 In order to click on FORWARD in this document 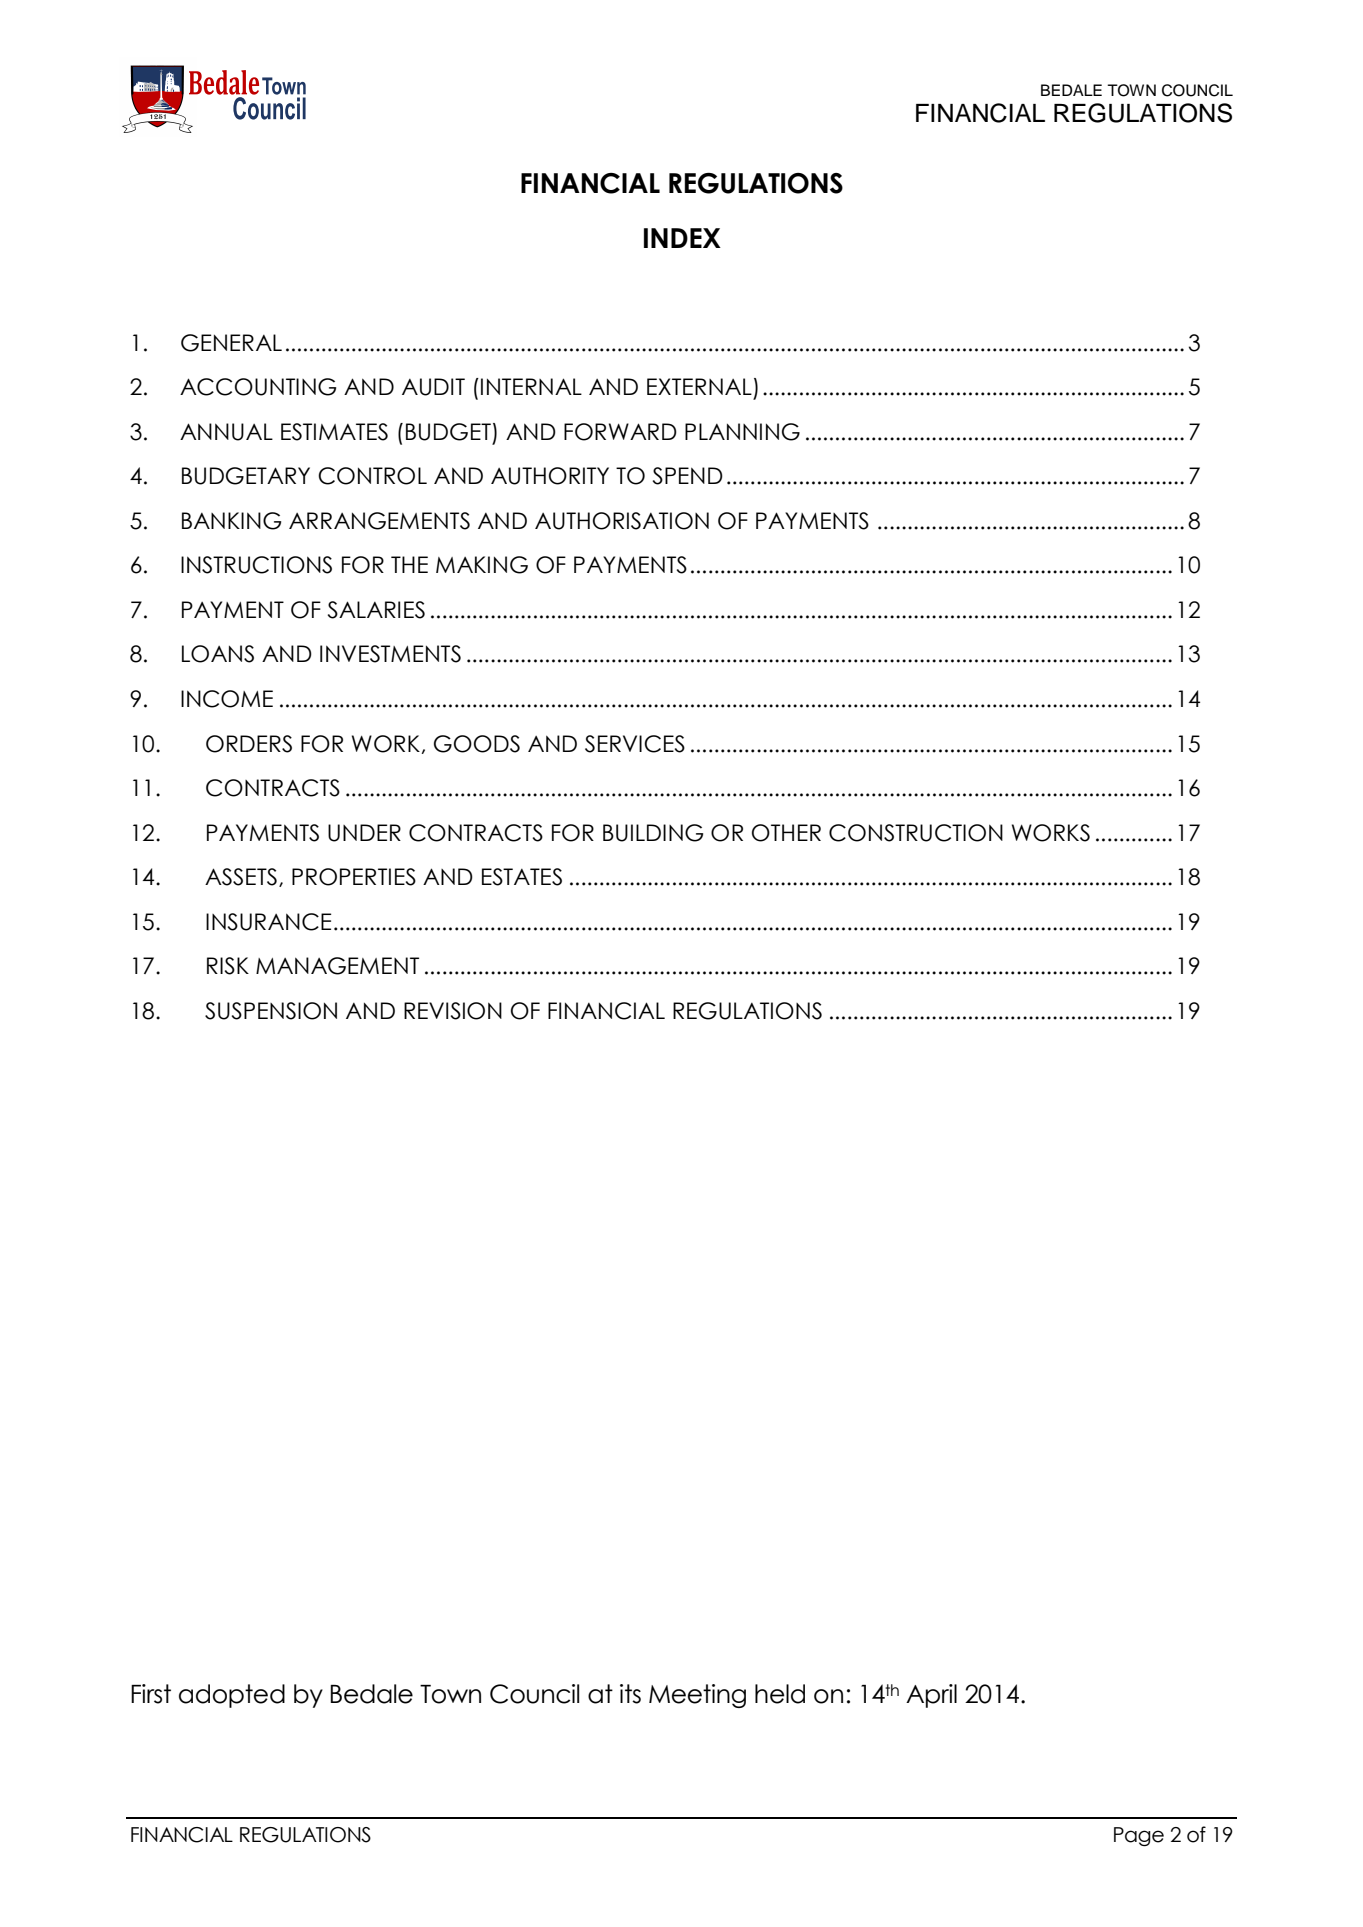, I will do `click(620, 432)`.
